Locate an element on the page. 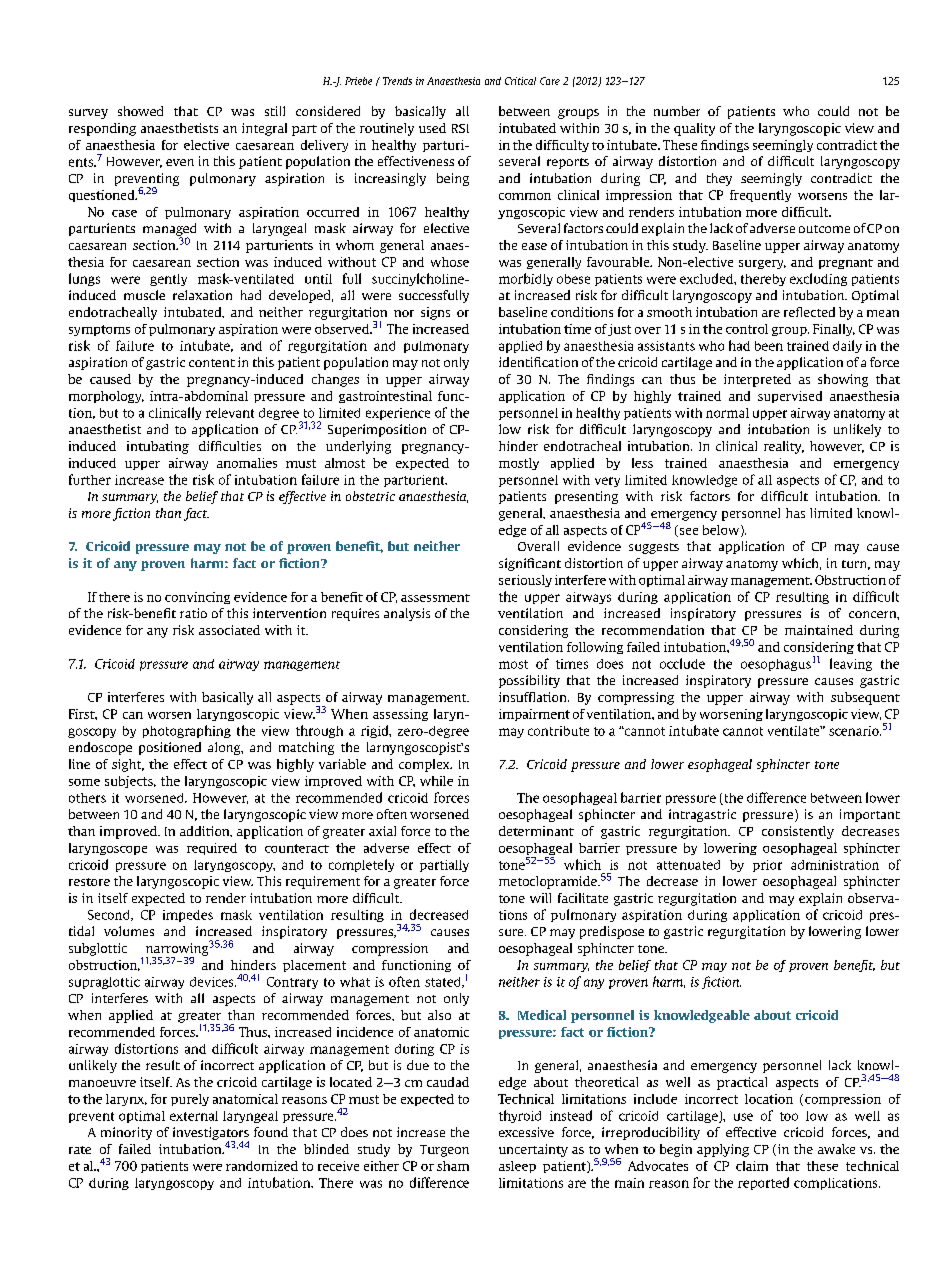 The height and width of the document is (1270, 952). RSI is located at coordinates (460, 128).
